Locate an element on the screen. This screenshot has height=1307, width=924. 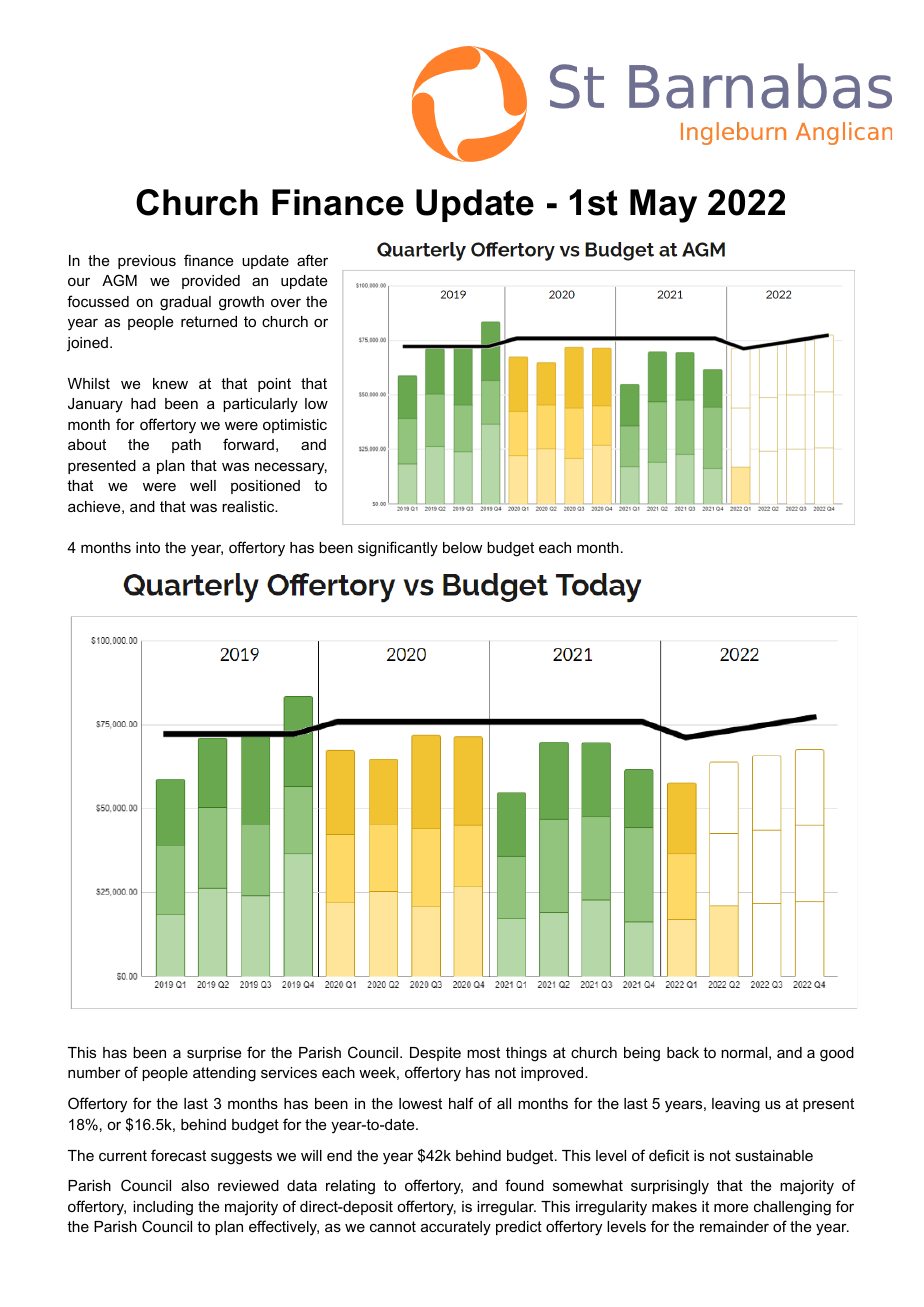
significantly is located at coordinates (398, 549).
